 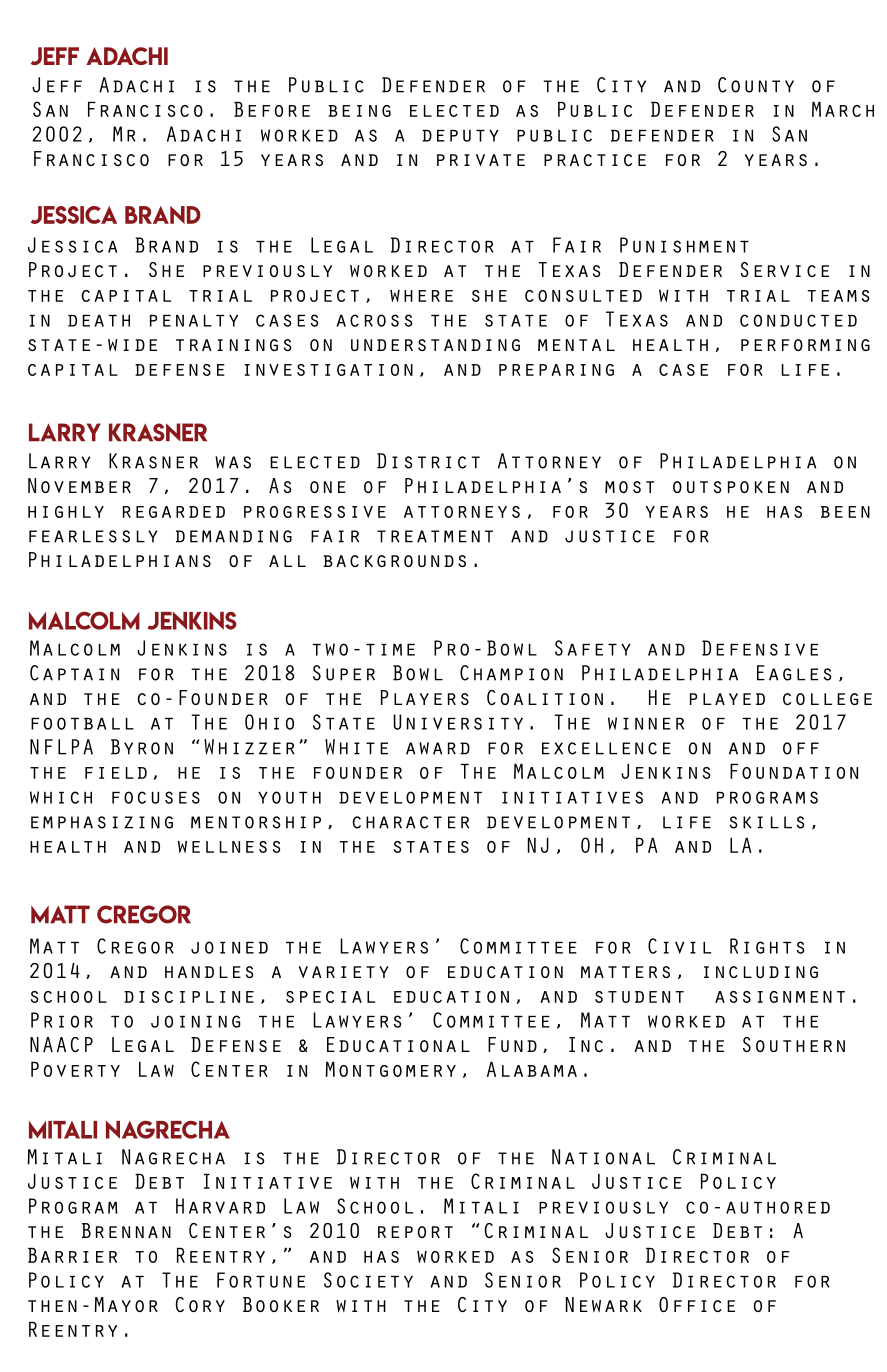 I want to click on Brennan, so click(x=126, y=1230).
